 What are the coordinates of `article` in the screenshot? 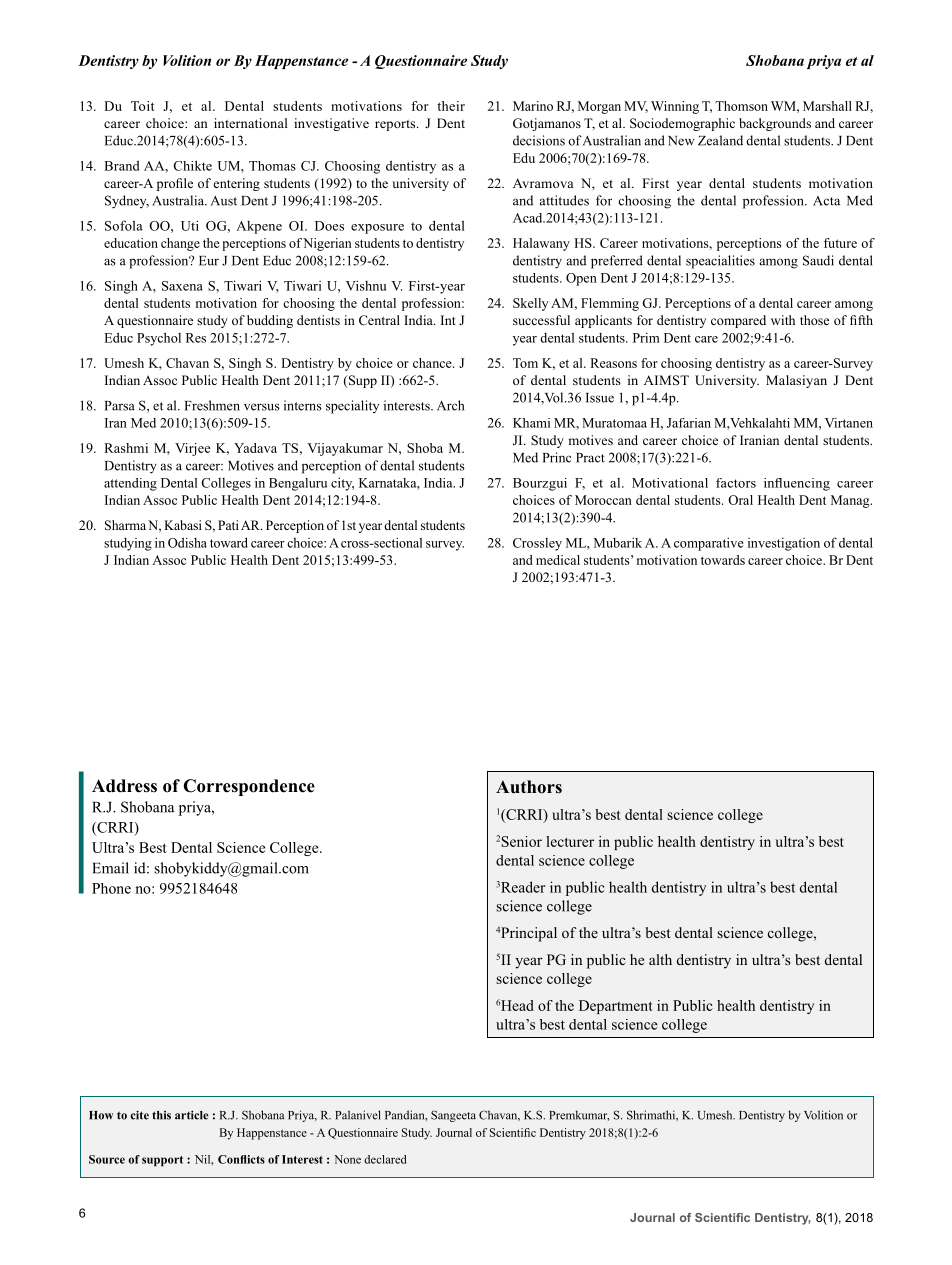 It's located at (191, 1115).
